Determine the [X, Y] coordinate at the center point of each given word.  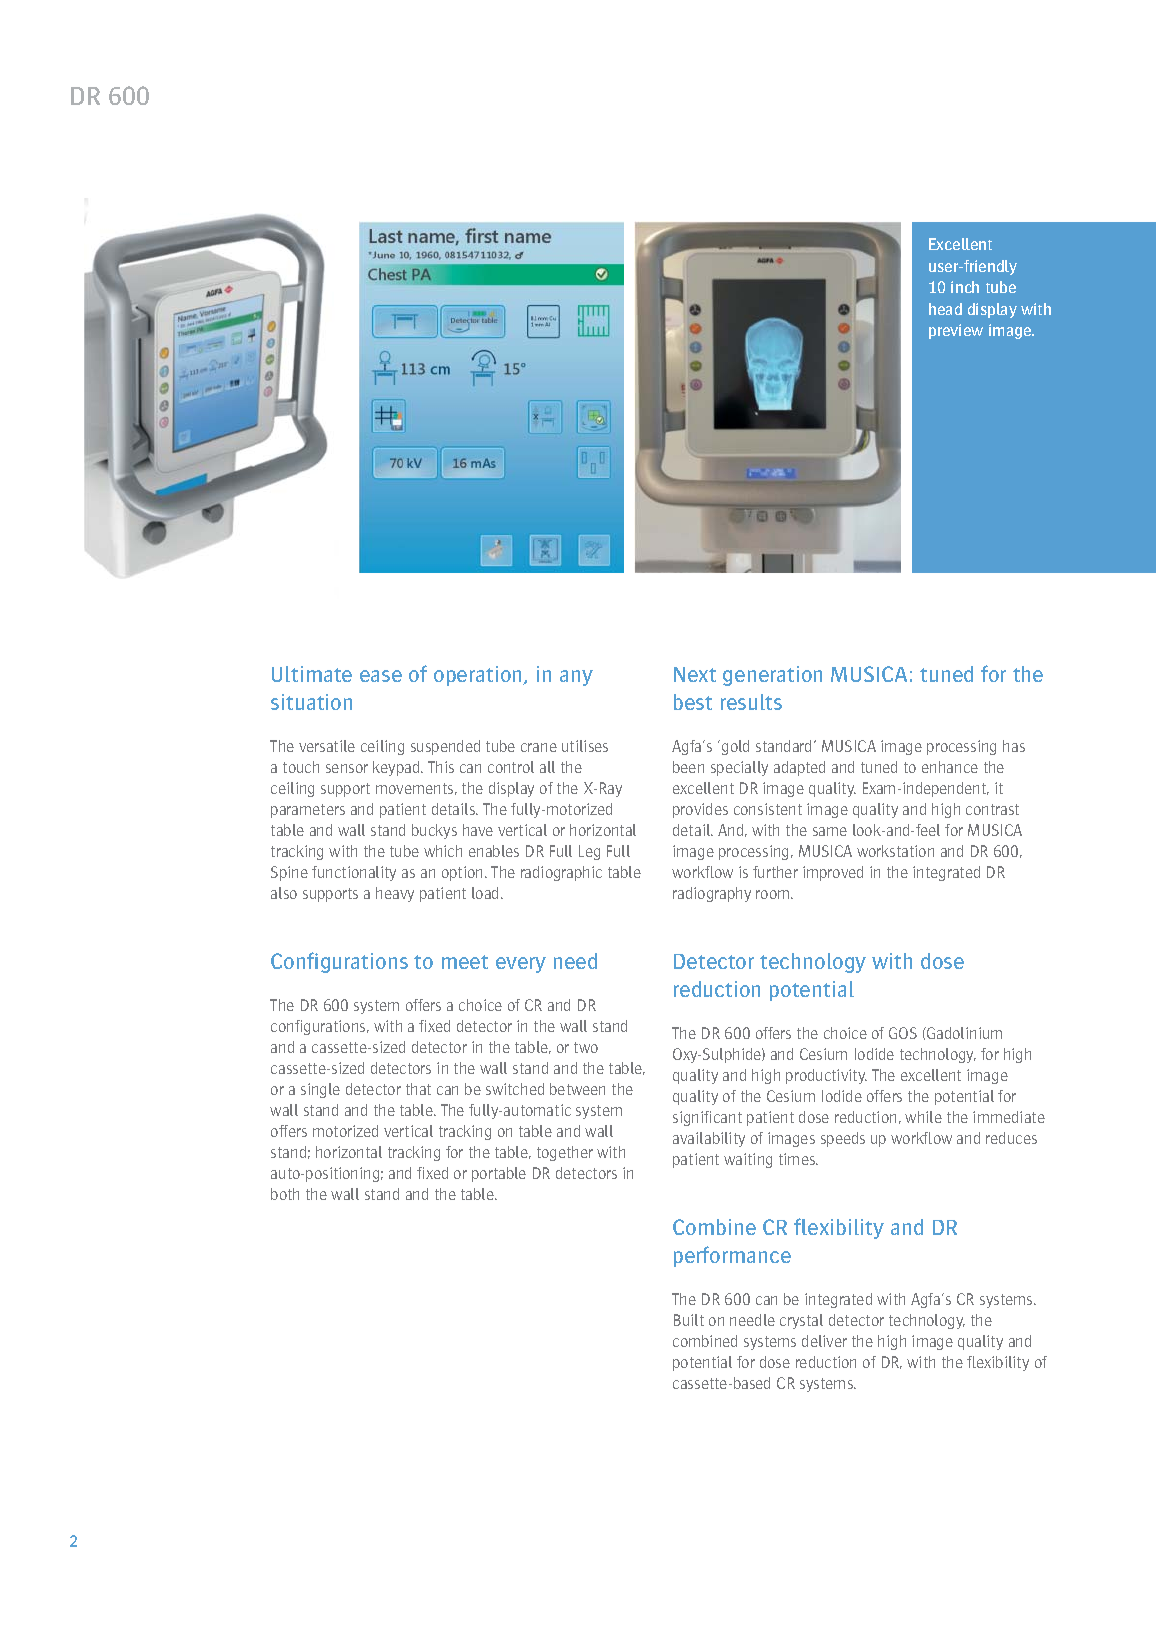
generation [772, 676]
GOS [903, 1033]
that [418, 1089]
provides [700, 810]
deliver [824, 1341]
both [285, 1194]
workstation [895, 851]
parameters [308, 811]
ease [381, 676]
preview [956, 331]
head [945, 309]
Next [695, 674]
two [586, 1047]
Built [689, 1320]
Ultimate [312, 674]
